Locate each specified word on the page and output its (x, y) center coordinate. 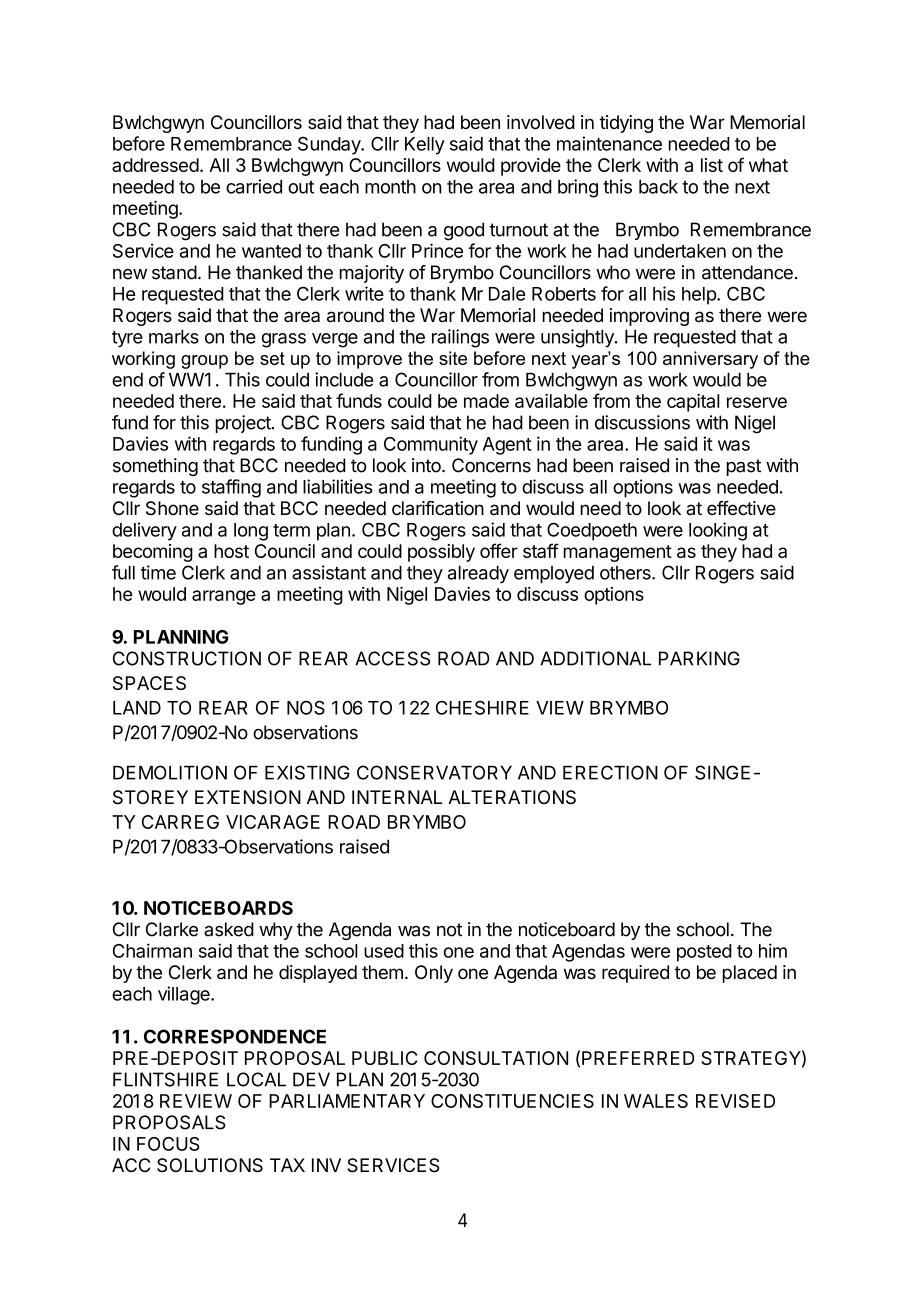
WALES (656, 1101)
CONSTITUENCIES (512, 1101)
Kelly (425, 146)
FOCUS (168, 1144)
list (712, 165)
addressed (155, 165)
